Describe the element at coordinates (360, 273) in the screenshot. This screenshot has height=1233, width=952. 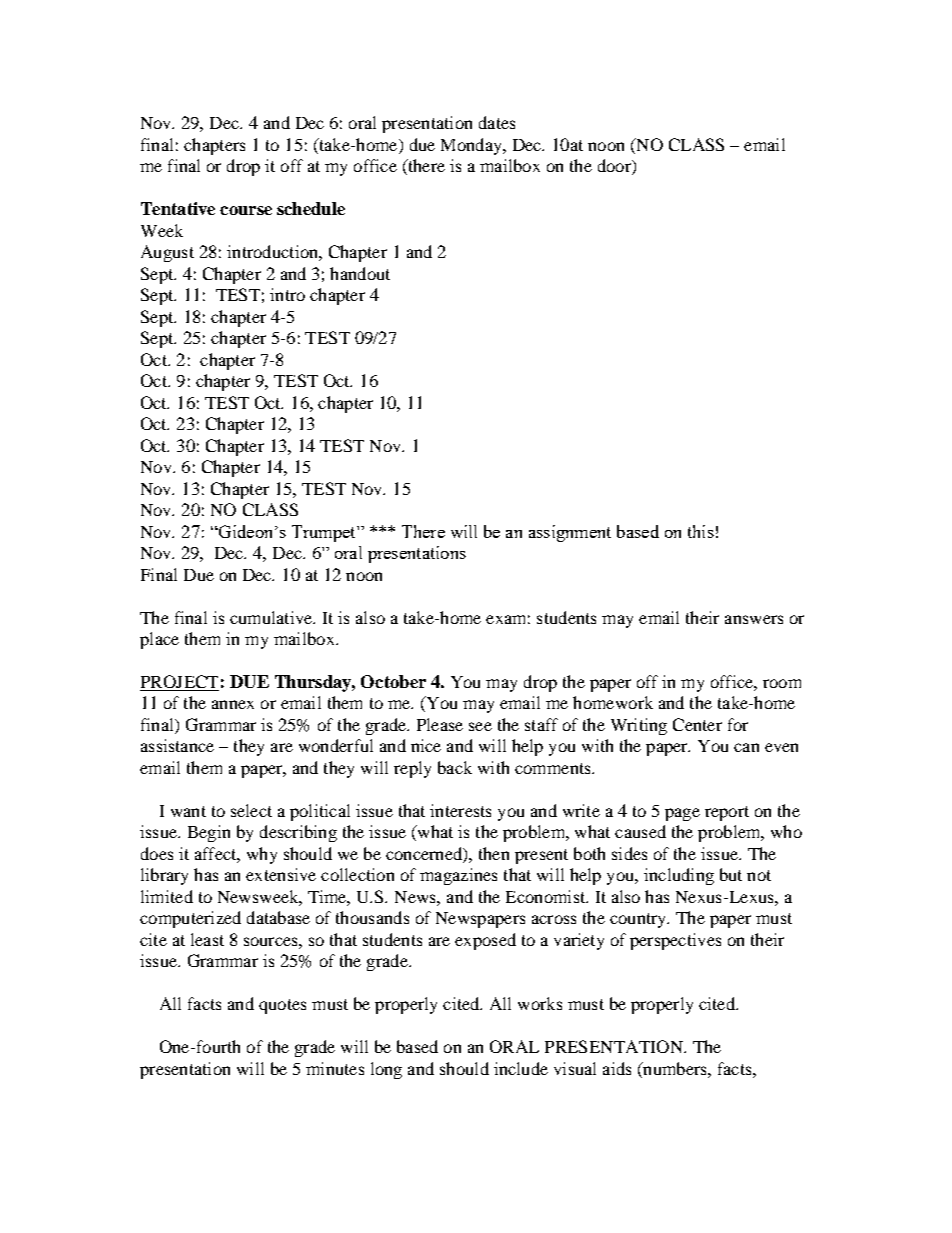
I see `handout` at that location.
